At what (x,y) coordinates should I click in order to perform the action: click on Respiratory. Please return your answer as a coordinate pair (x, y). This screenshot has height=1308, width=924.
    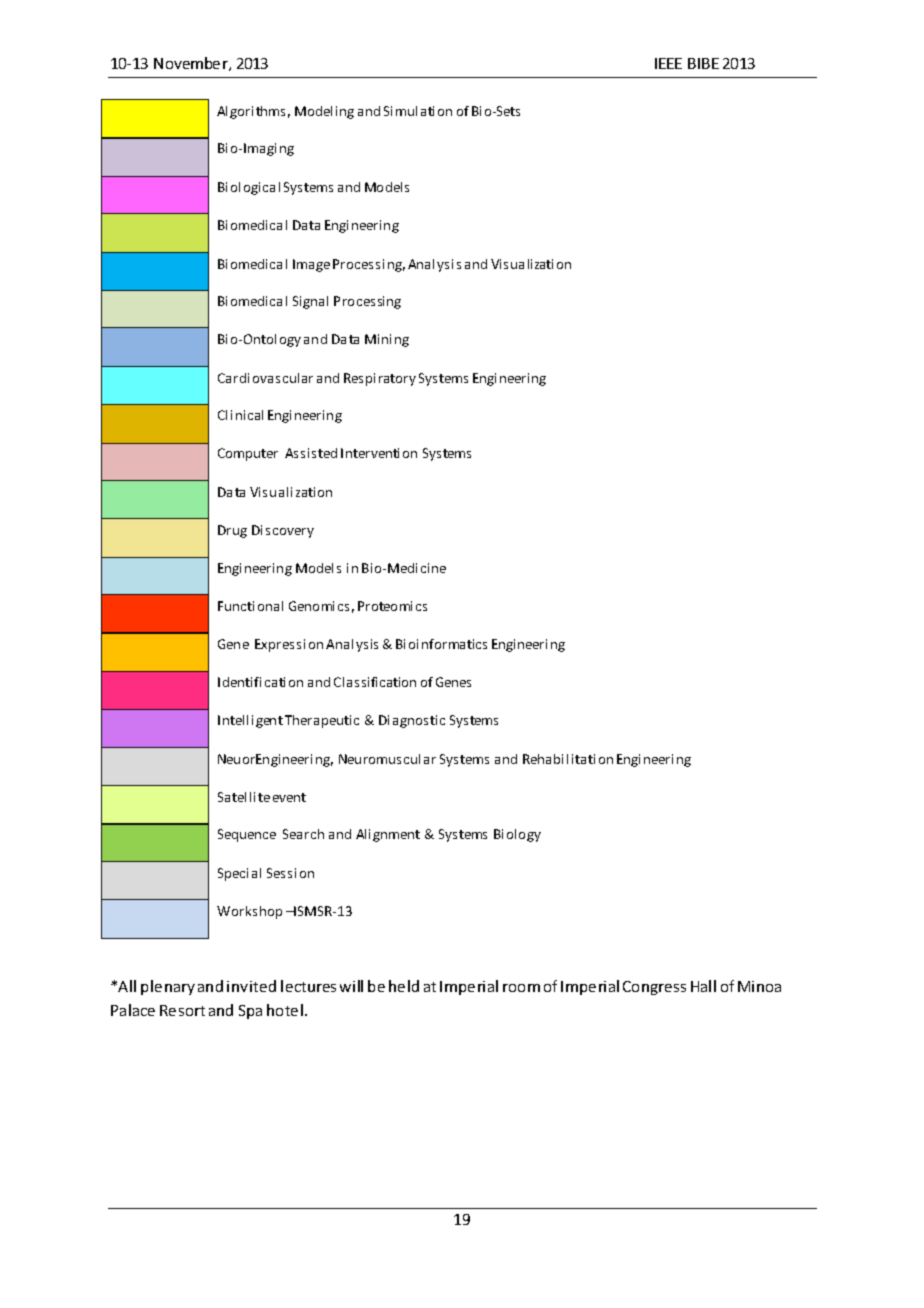
    Looking at the image, I should click on (380, 379).
